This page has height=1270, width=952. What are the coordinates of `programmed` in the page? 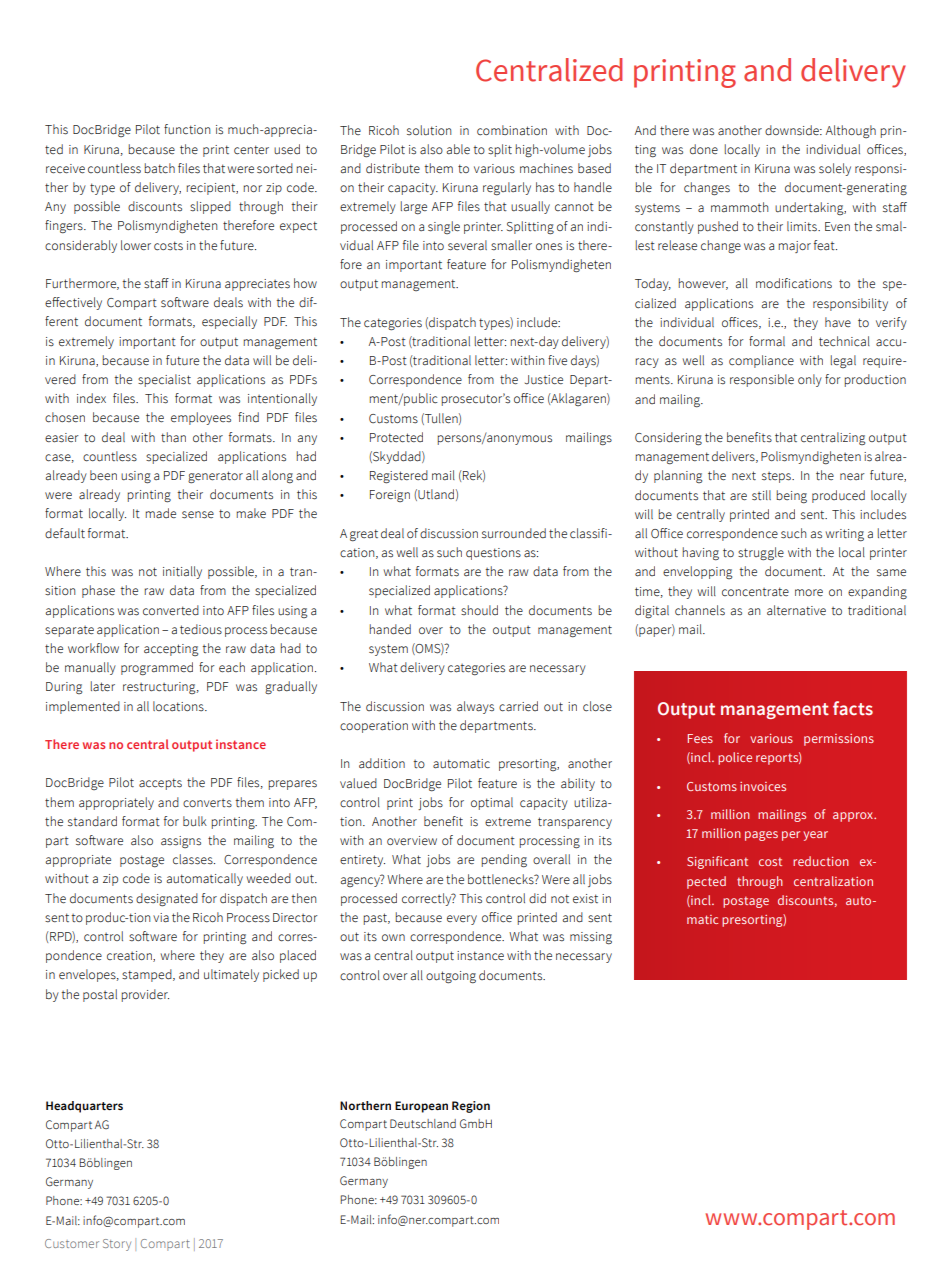 It's located at (157, 669).
